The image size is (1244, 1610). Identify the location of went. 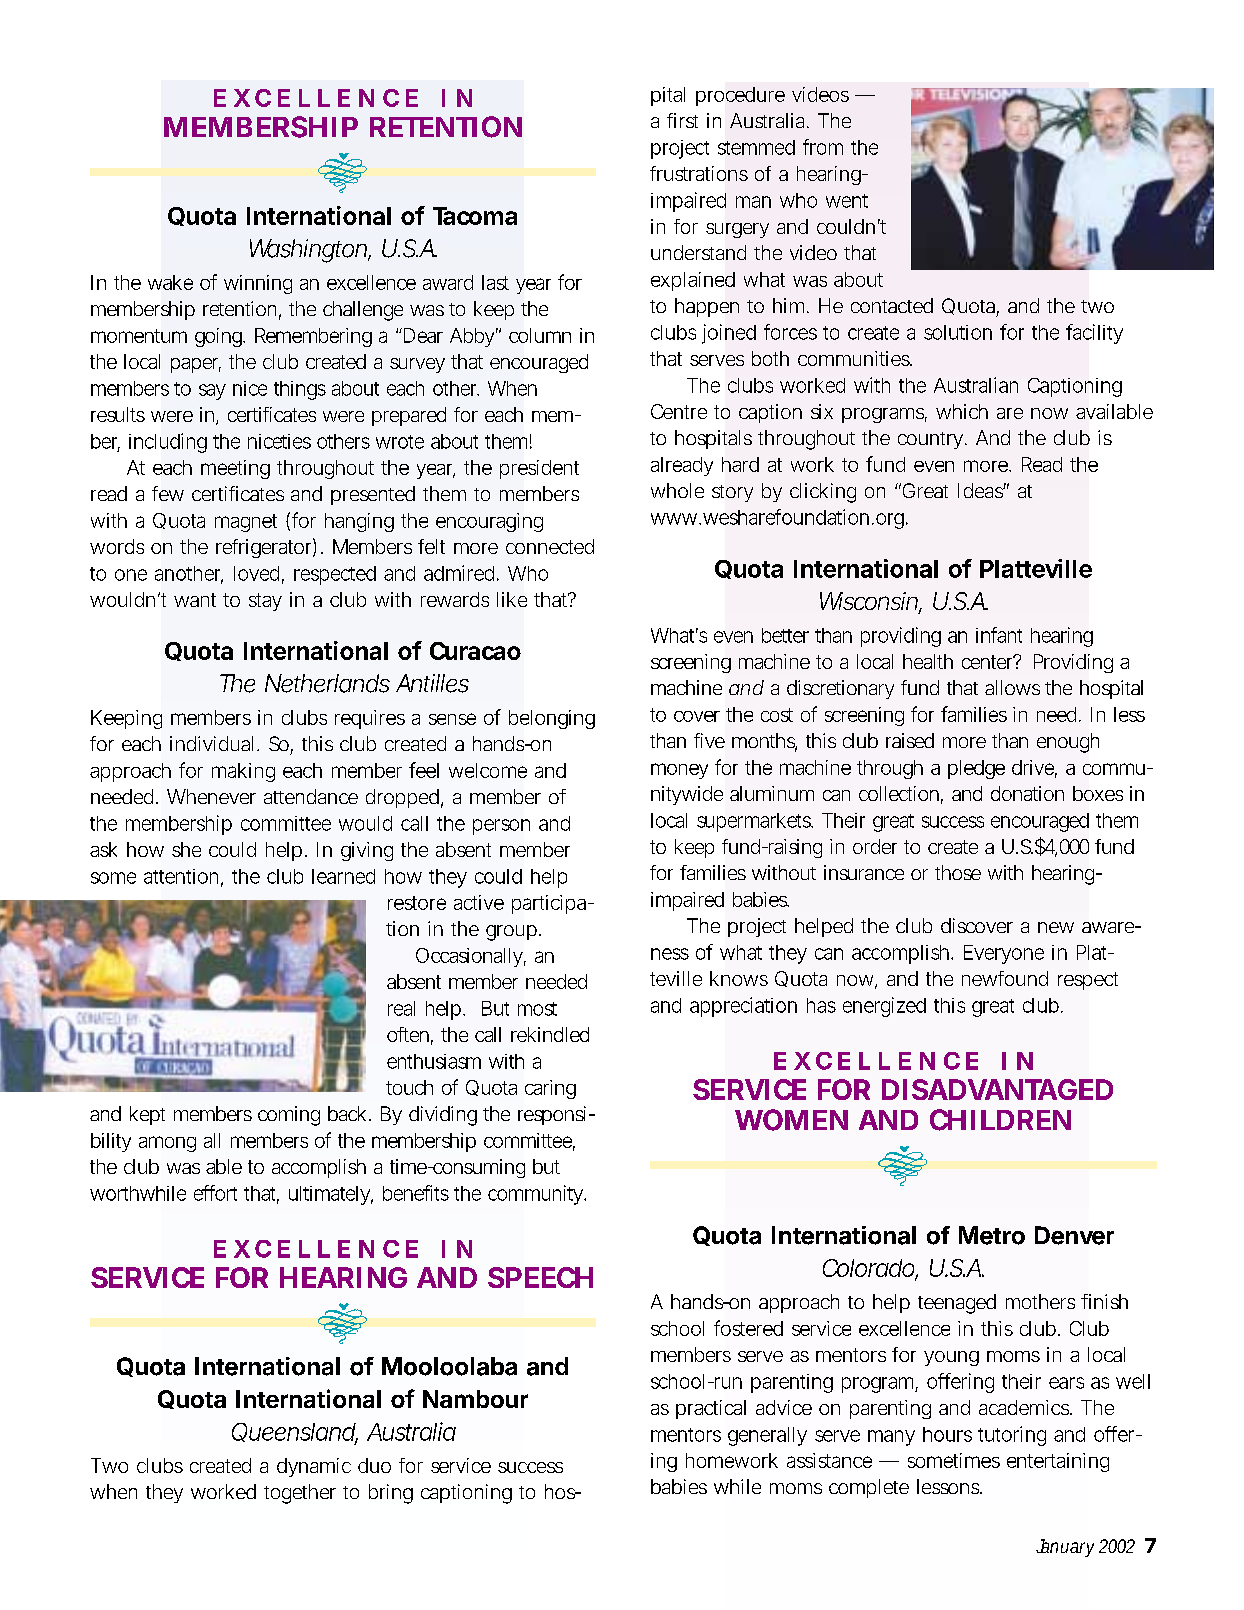
(847, 201).
